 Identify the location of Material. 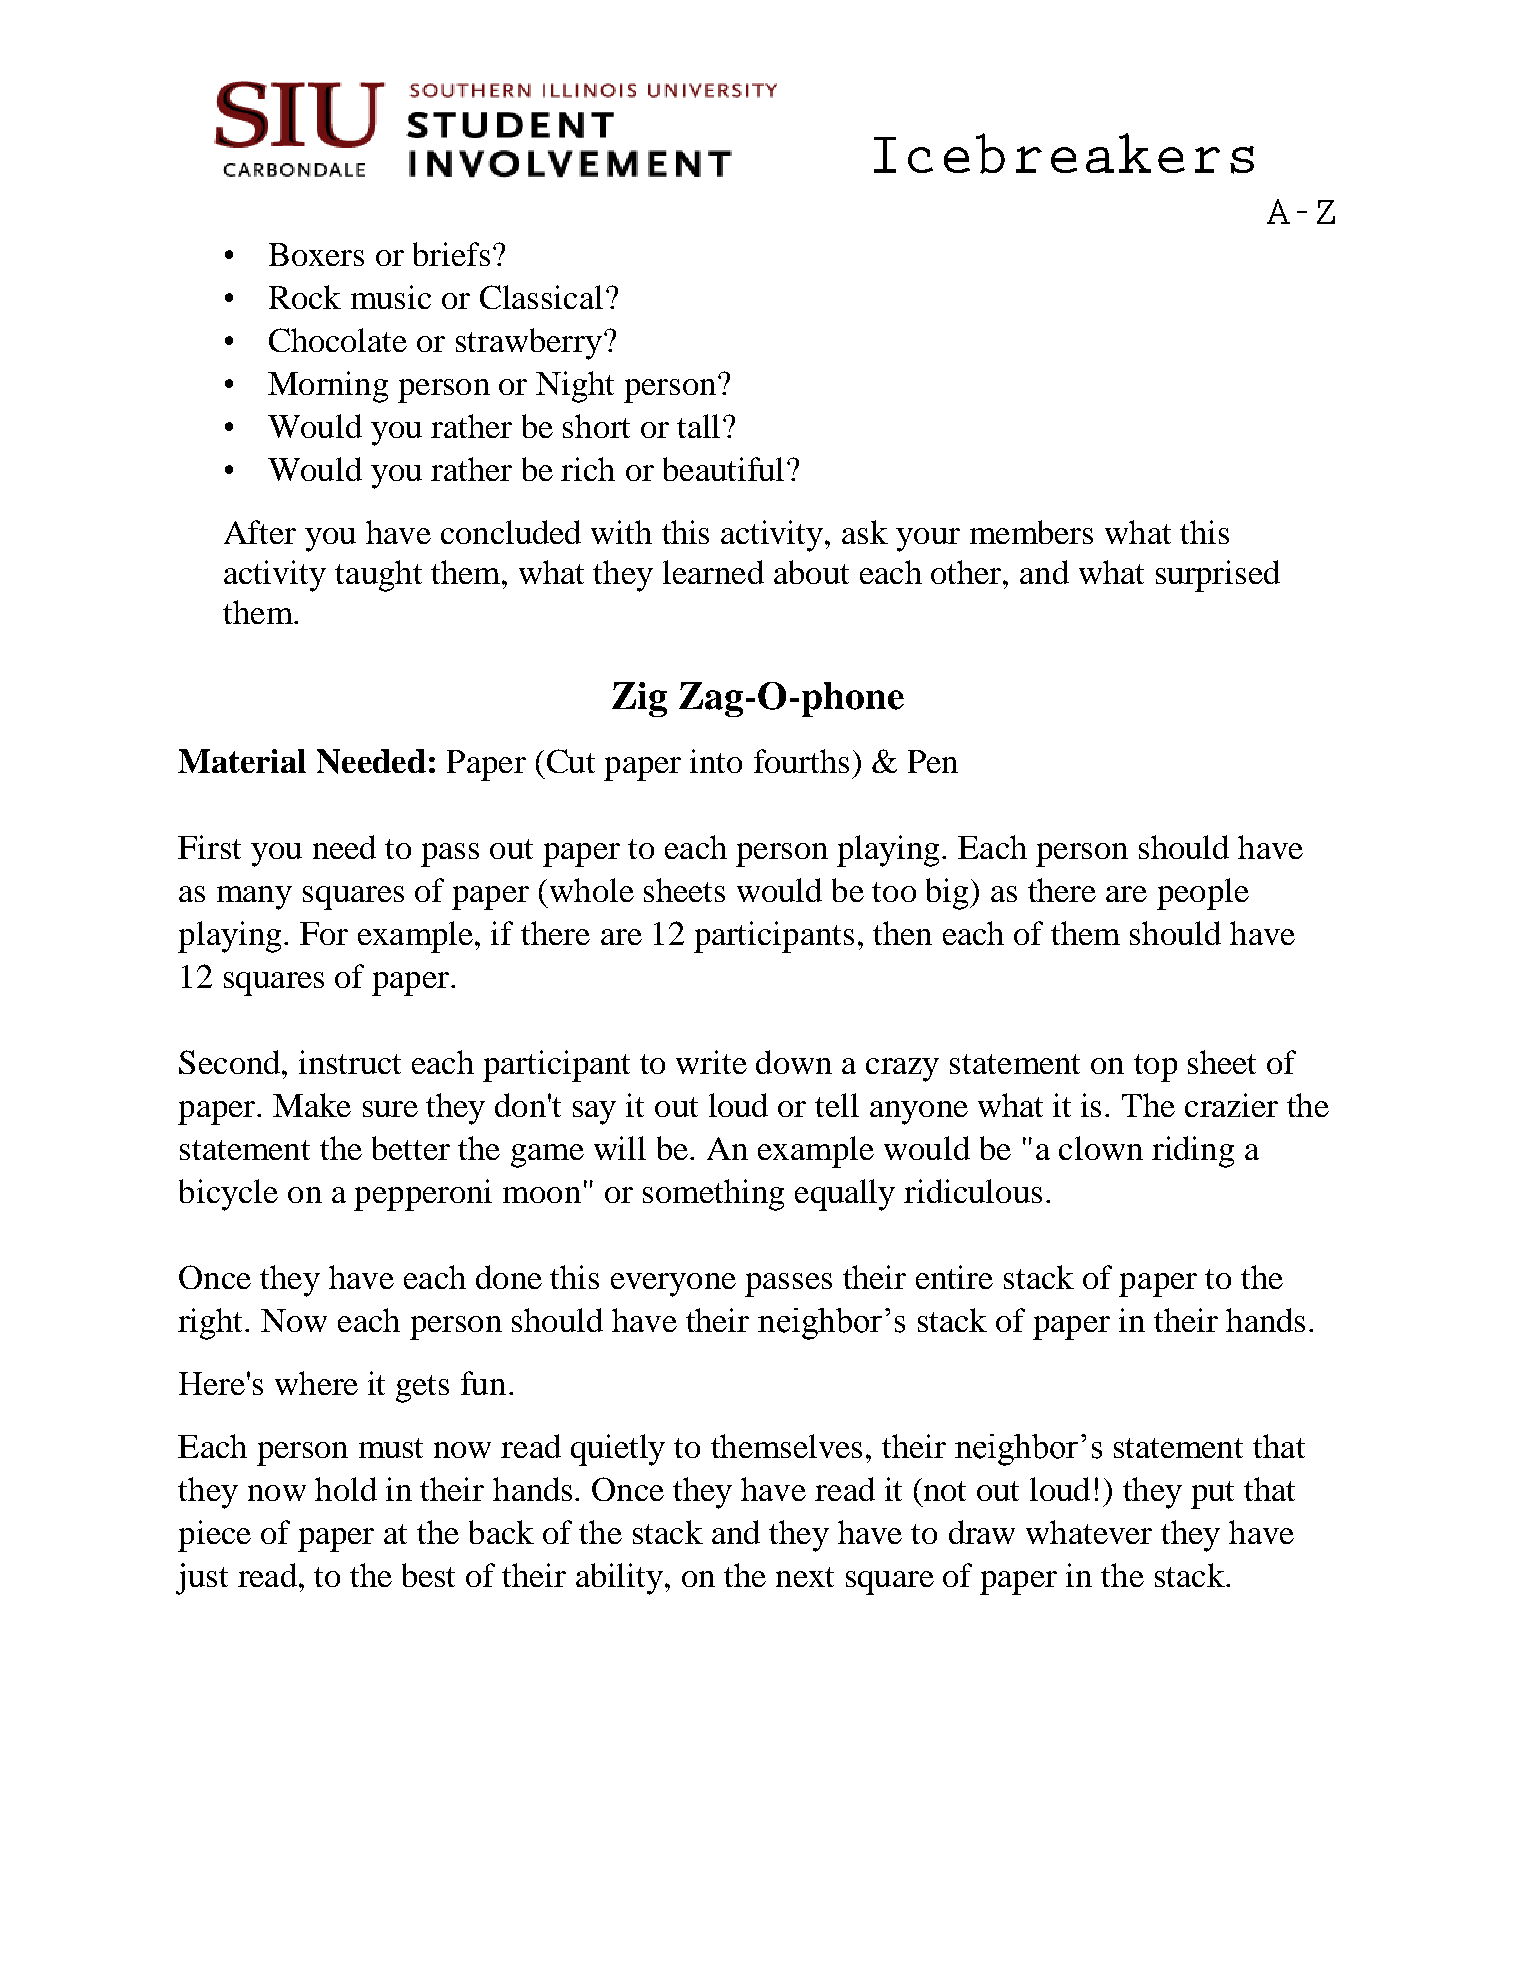
(242, 761).
